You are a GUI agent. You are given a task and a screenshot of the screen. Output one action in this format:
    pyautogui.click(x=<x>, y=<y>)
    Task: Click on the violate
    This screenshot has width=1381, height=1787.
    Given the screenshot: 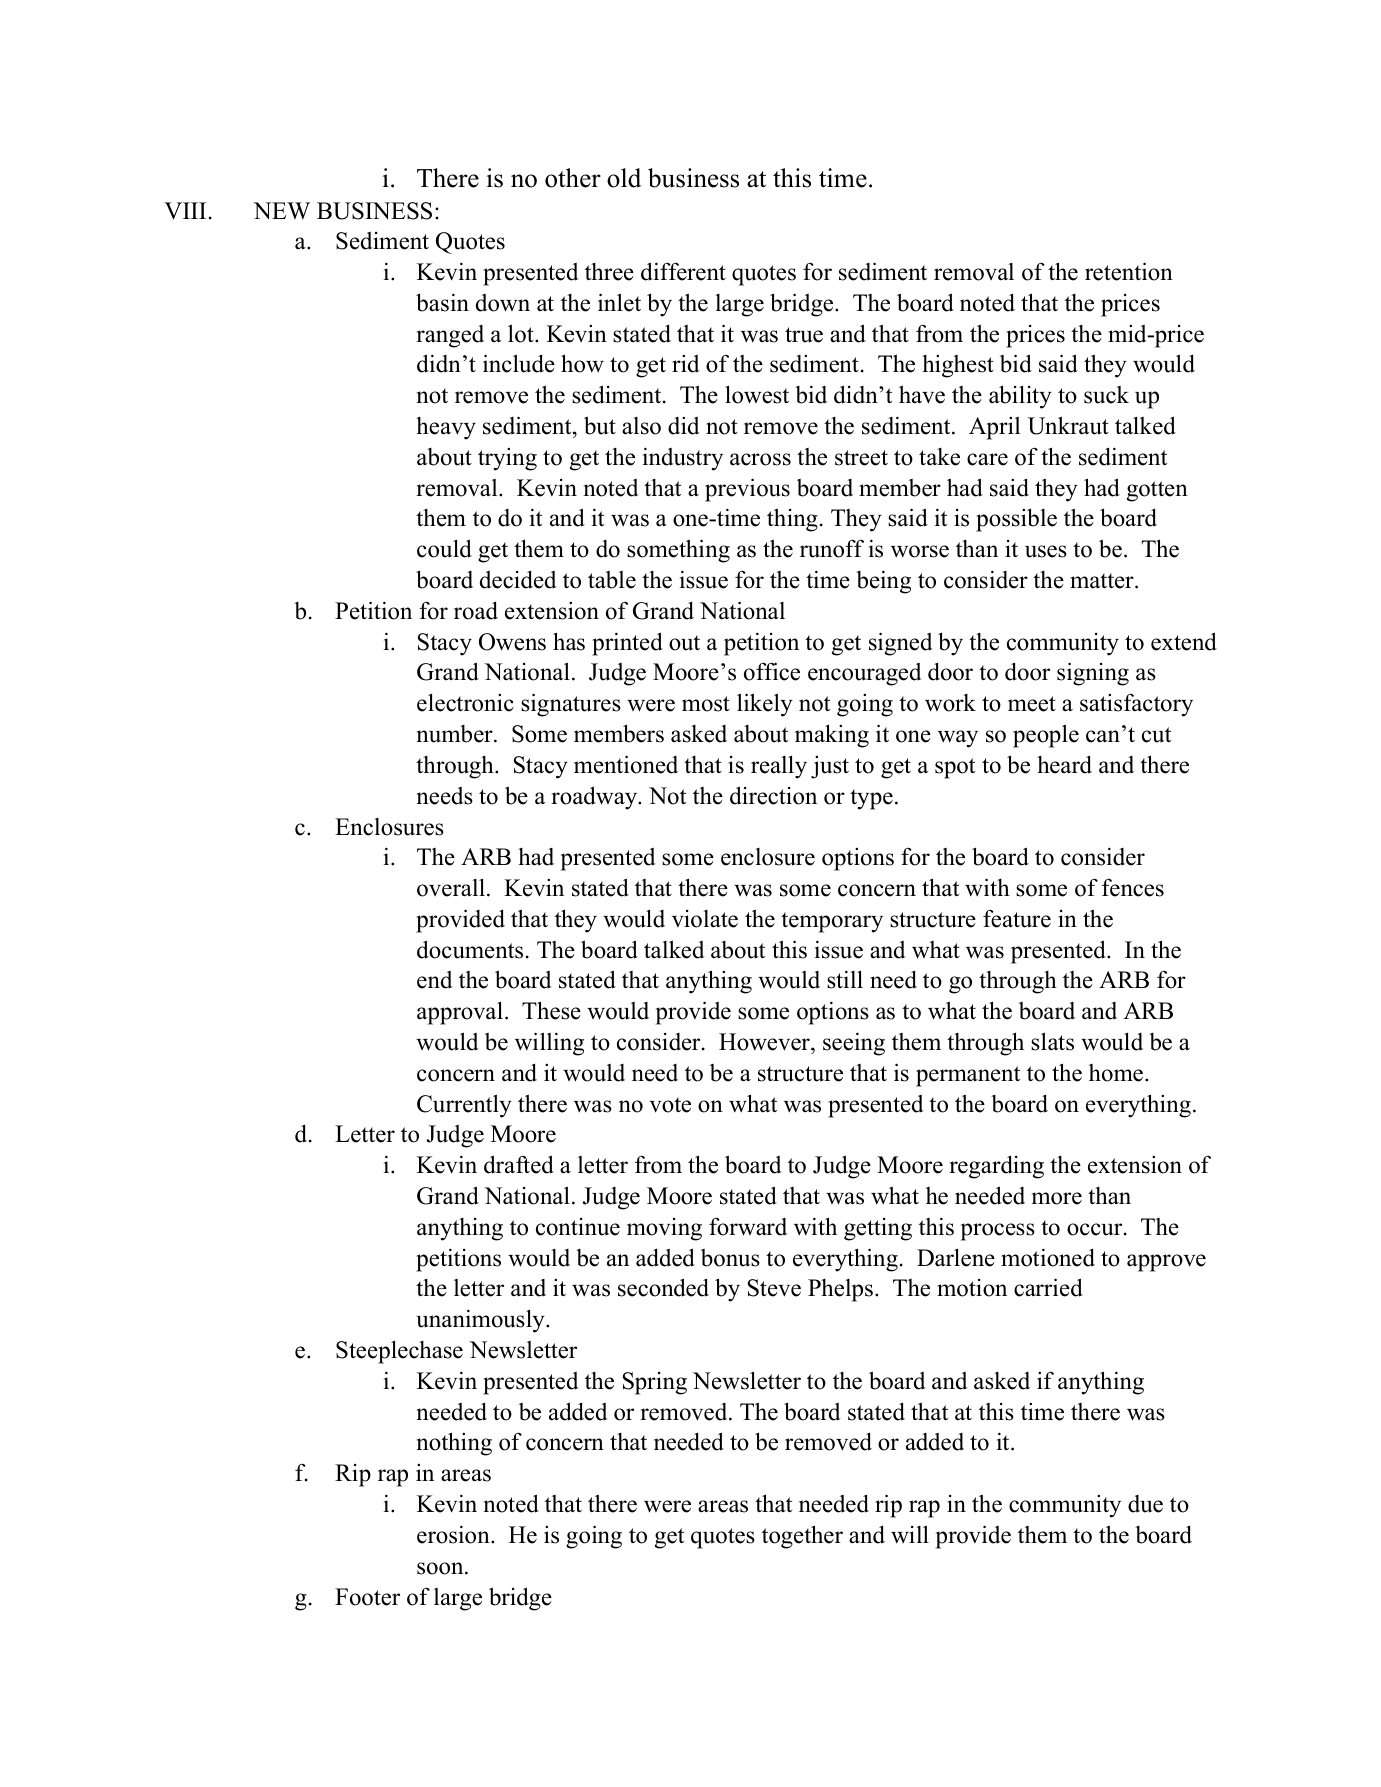 What is the action you would take?
    pyautogui.click(x=705, y=919)
